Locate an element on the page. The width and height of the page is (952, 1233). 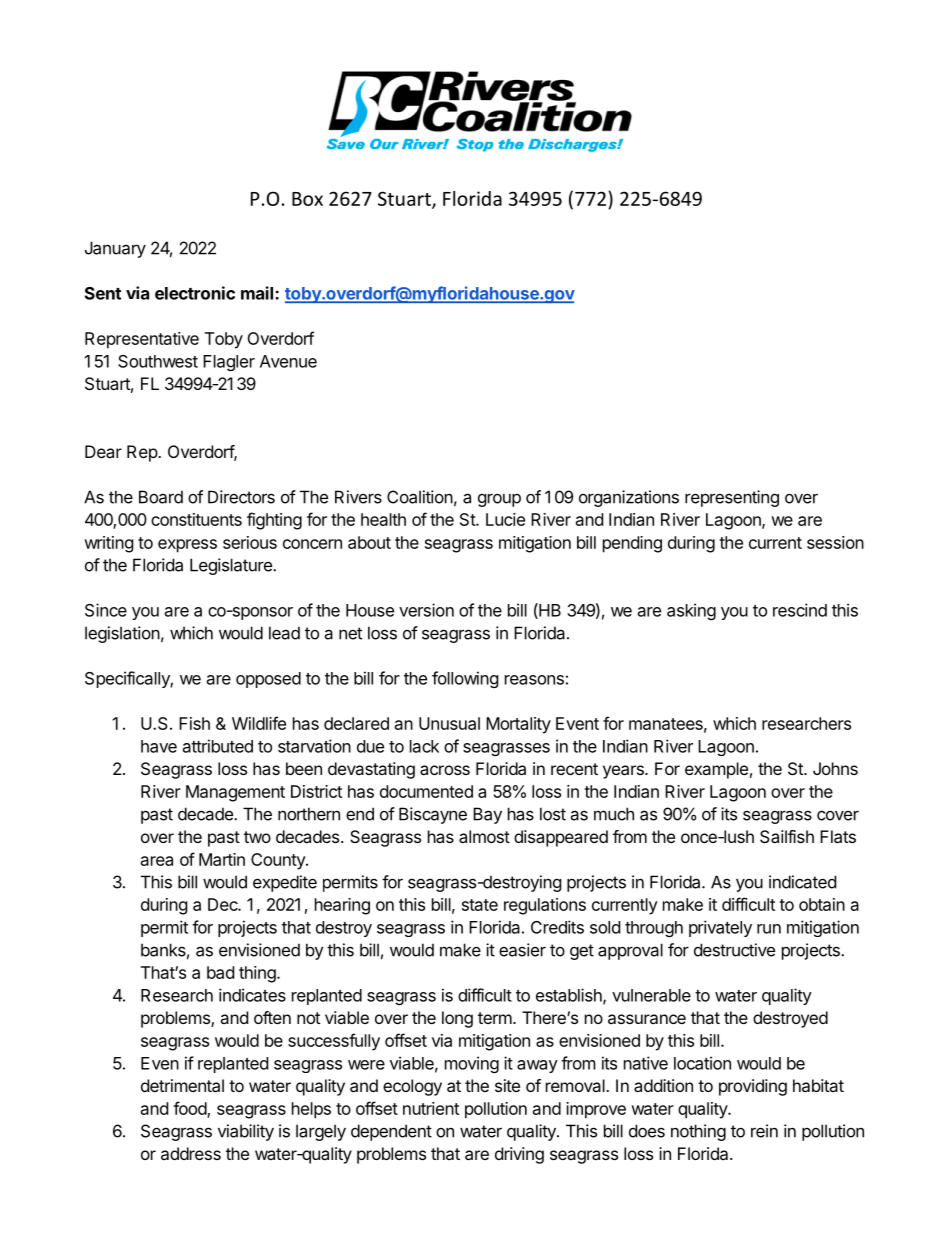
opposed is located at coordinates (268, 680).
